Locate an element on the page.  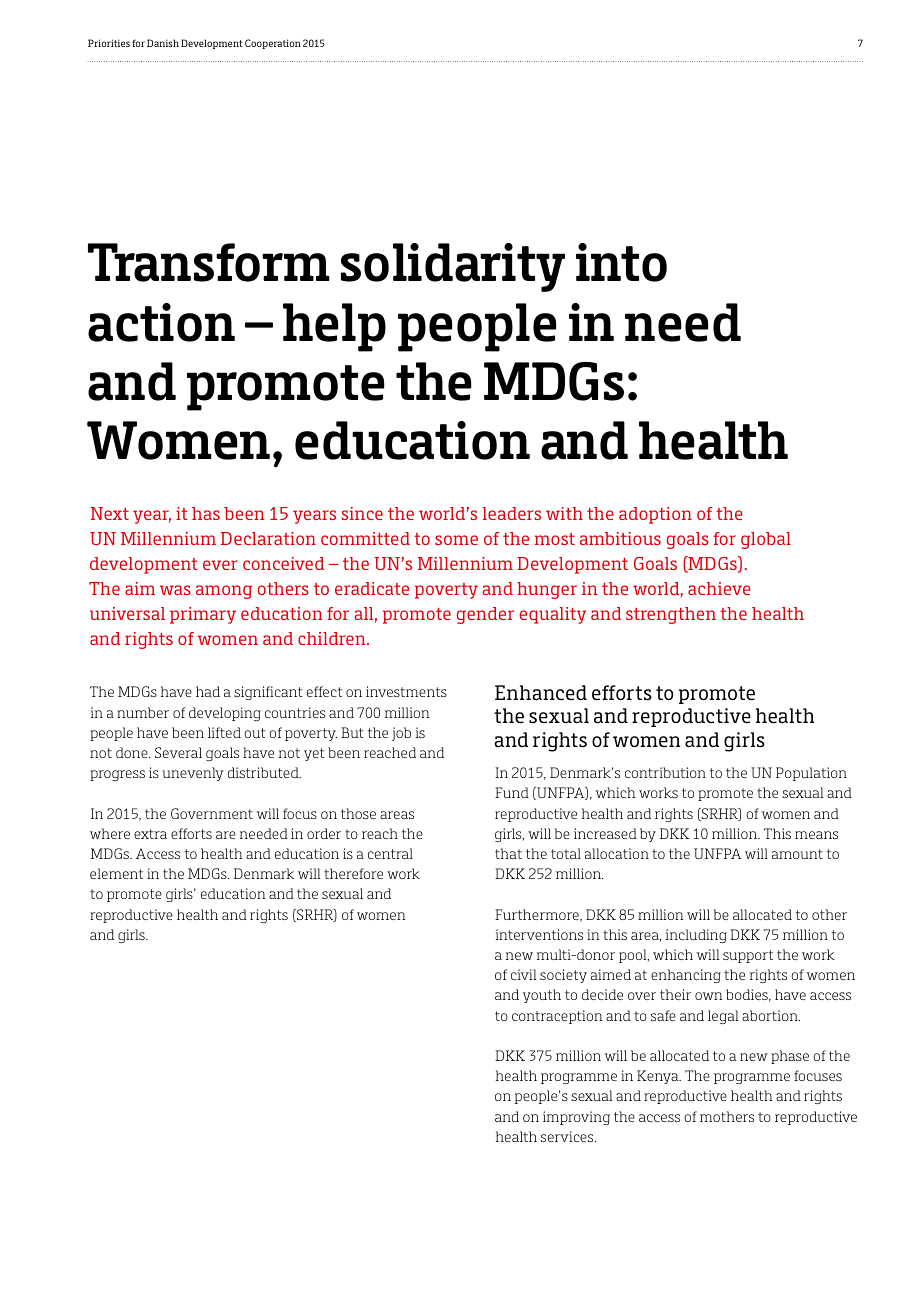
element is located at coordinates (116, 873).
